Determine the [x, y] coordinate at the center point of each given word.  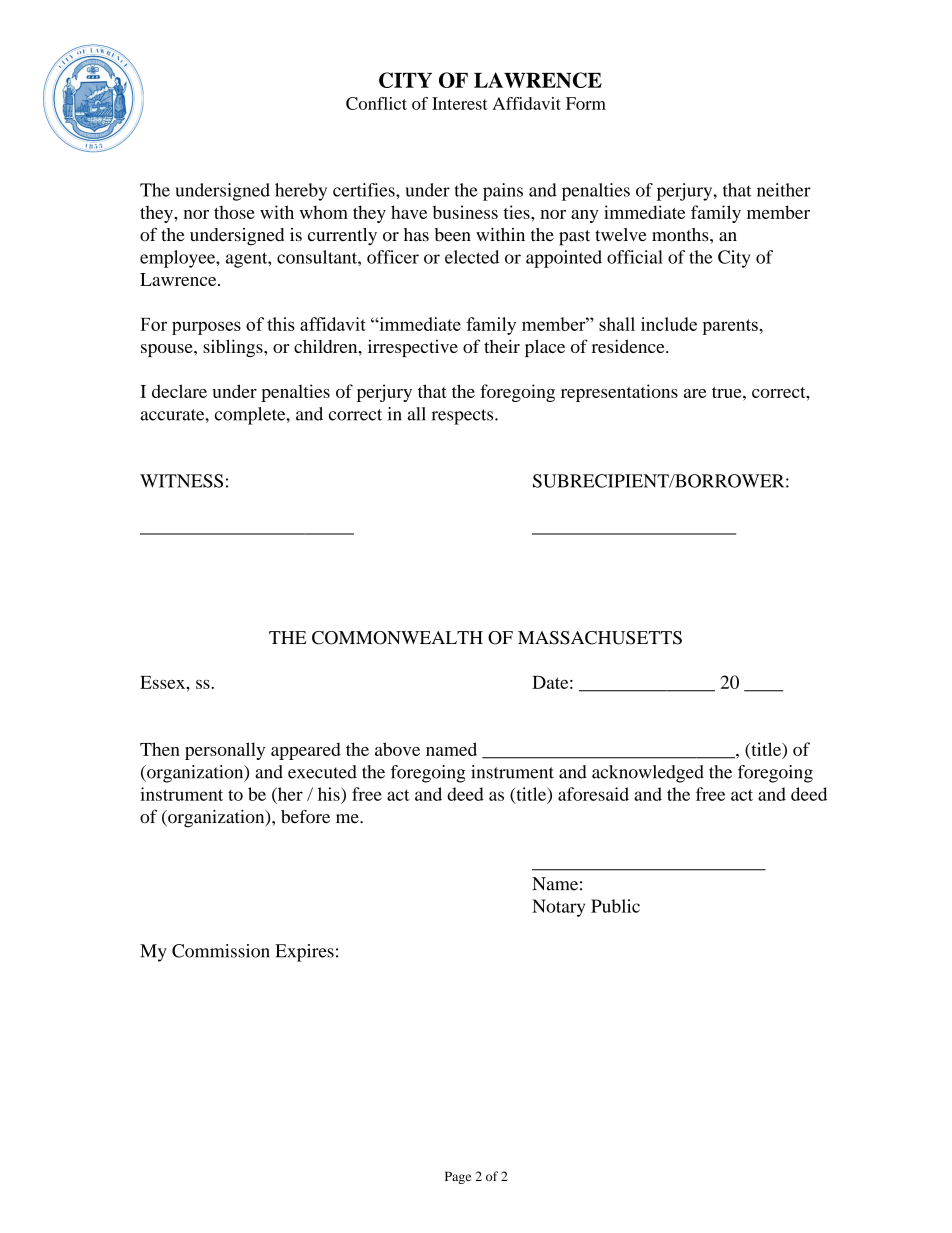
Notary [558, 908]
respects [464, 417]
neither [784, 190]
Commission [221, 951]
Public [615, 906]
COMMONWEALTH [397, 638]
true [728, 392]
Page [458, 1177]
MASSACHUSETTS [600, 638]
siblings [234, 348]
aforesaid [593, 794]
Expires [304, 953]
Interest [460, 103]
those [234, 212]
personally [225, 751]
